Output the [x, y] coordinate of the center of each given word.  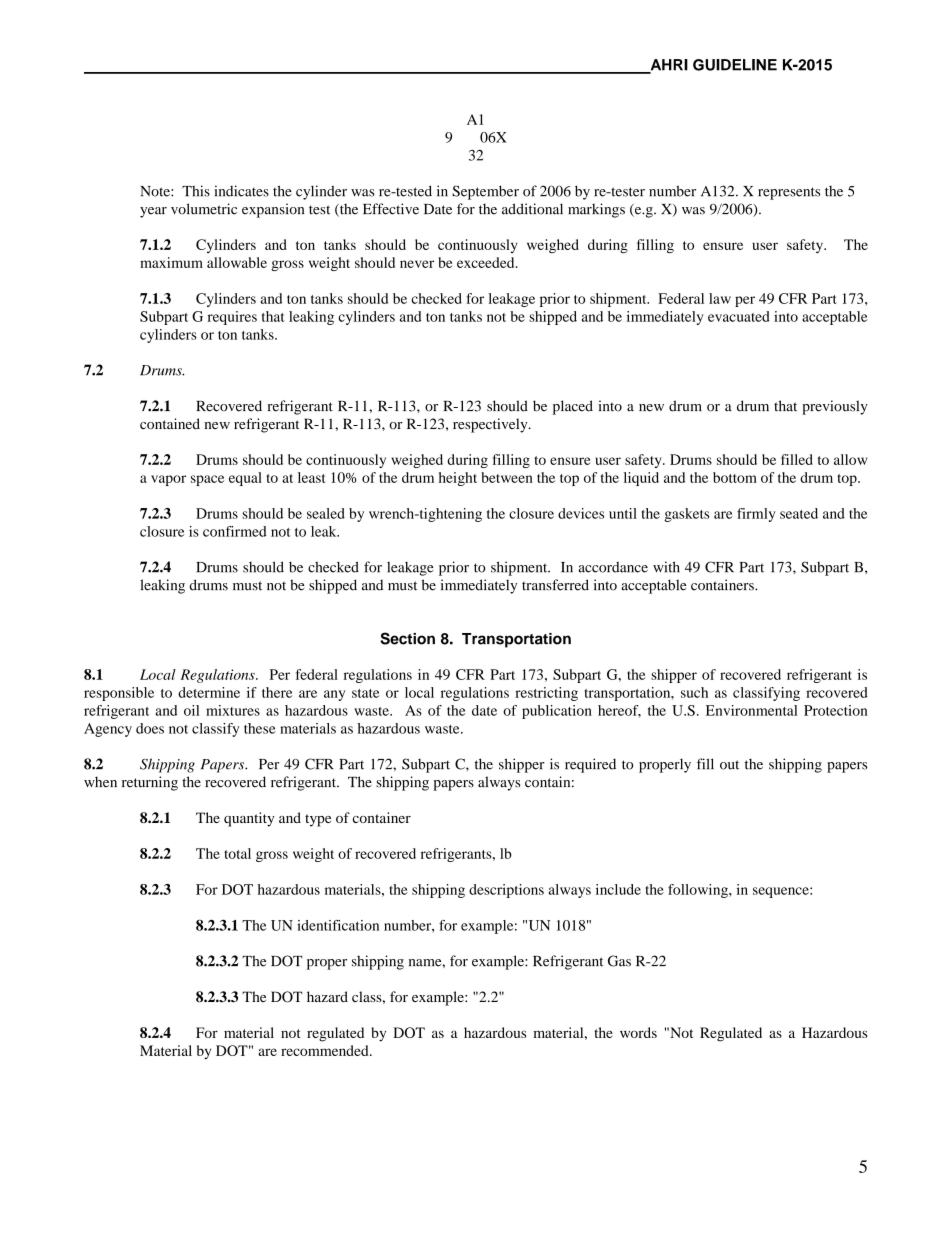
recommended [326, 1050]
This [196, 191]
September [485, 192]
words [638, 1032]
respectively [491, 425]
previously [835, 407]
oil [191, 710]
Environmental [752, 710]
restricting [546, 694]
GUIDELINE [735, 65]
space [207, 480]
